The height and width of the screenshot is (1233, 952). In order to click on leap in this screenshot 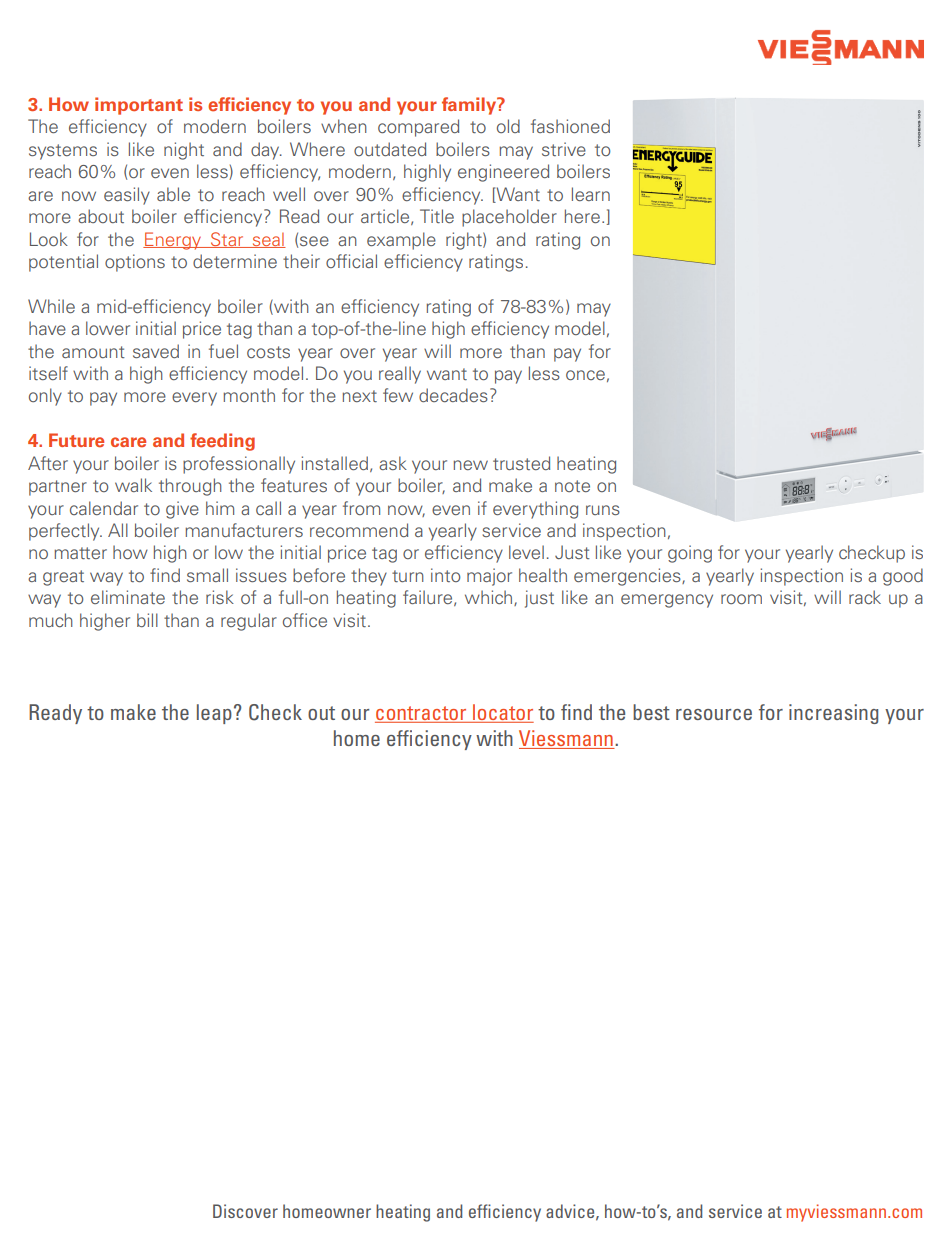, I will do `click(214, 714)`.
